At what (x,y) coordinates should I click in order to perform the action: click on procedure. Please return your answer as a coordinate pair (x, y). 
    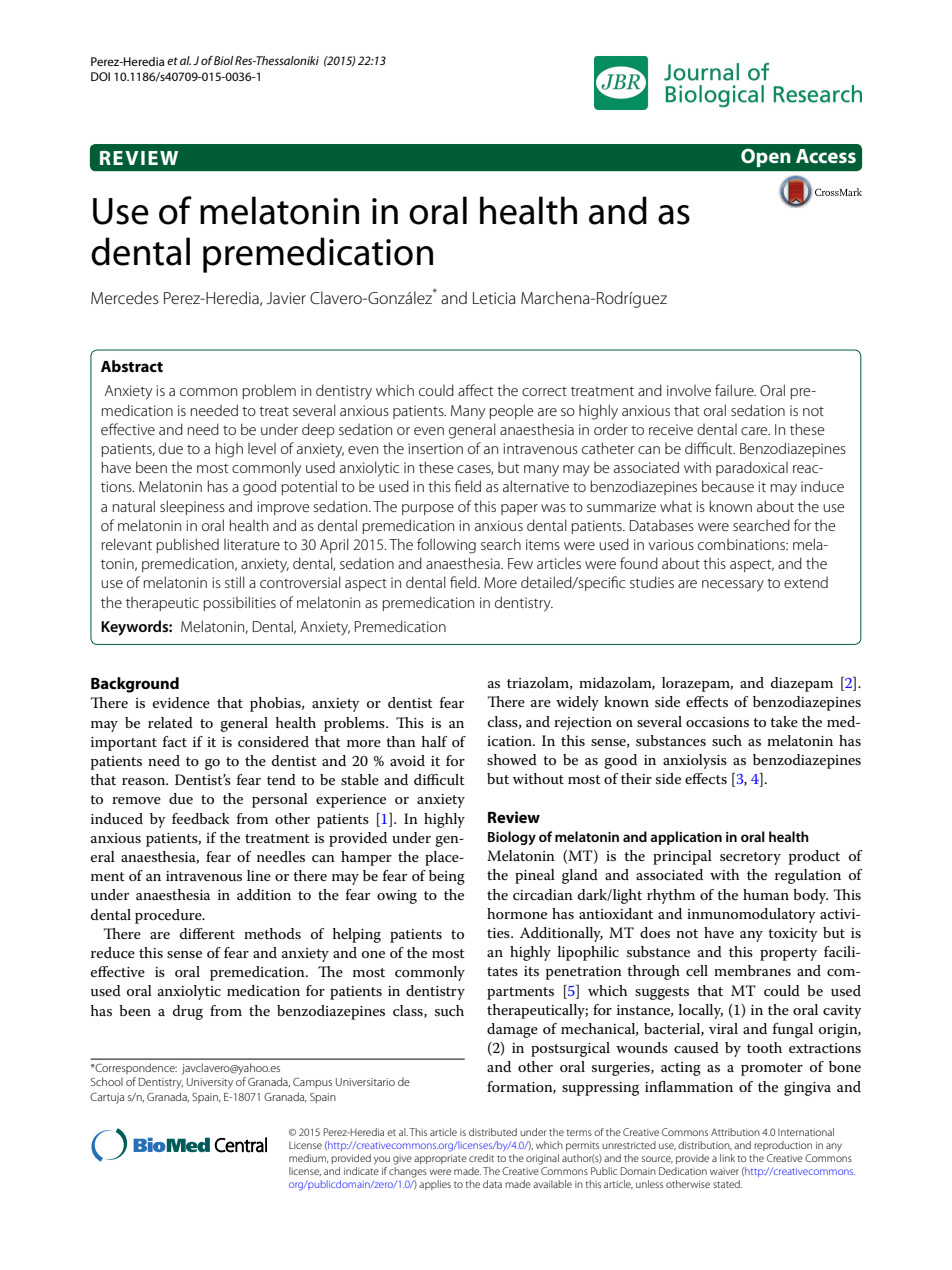
    Looking at the image, I should click on (169, 916).
